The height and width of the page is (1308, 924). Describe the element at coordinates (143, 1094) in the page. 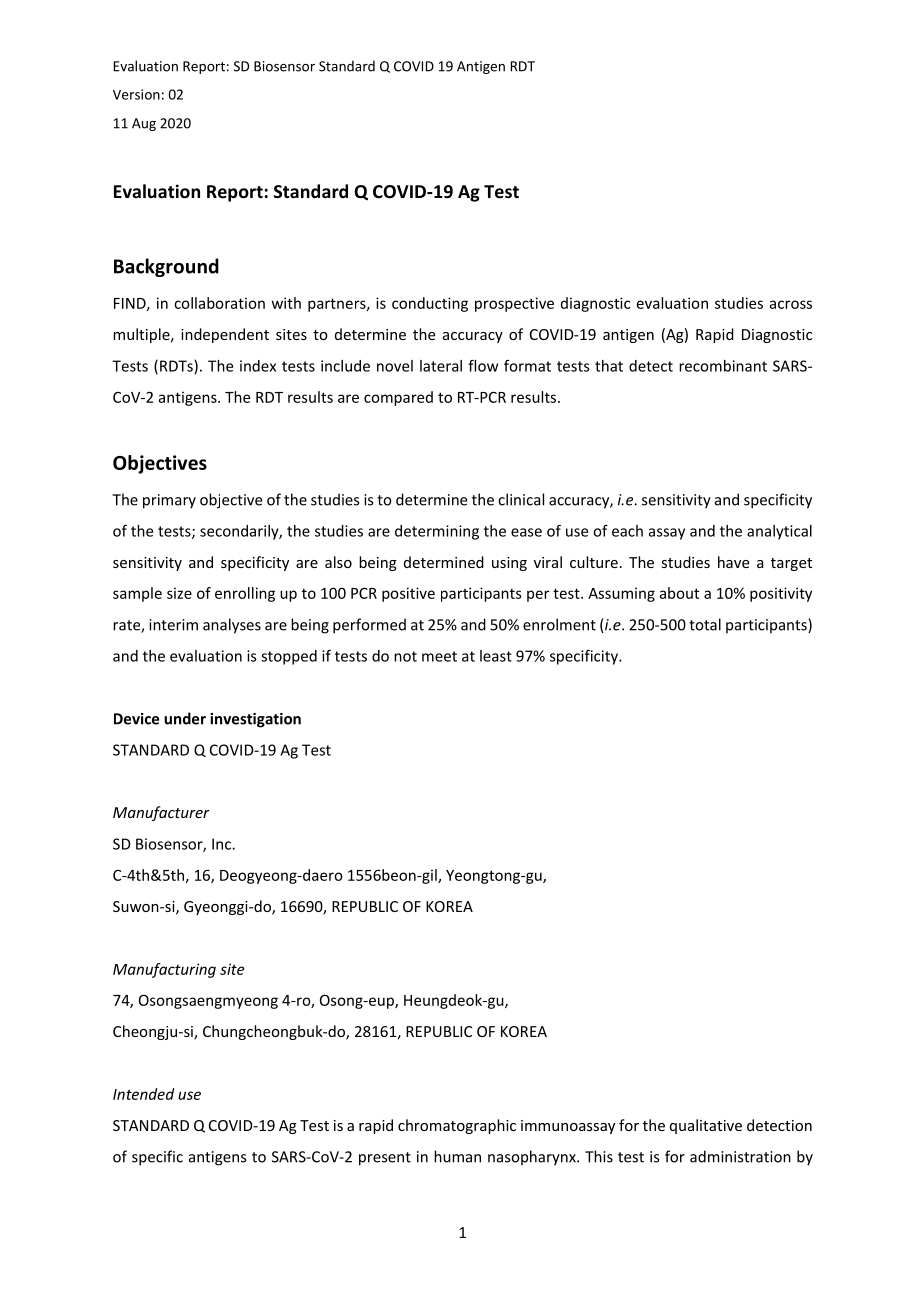

I see `Intended` at that location.
